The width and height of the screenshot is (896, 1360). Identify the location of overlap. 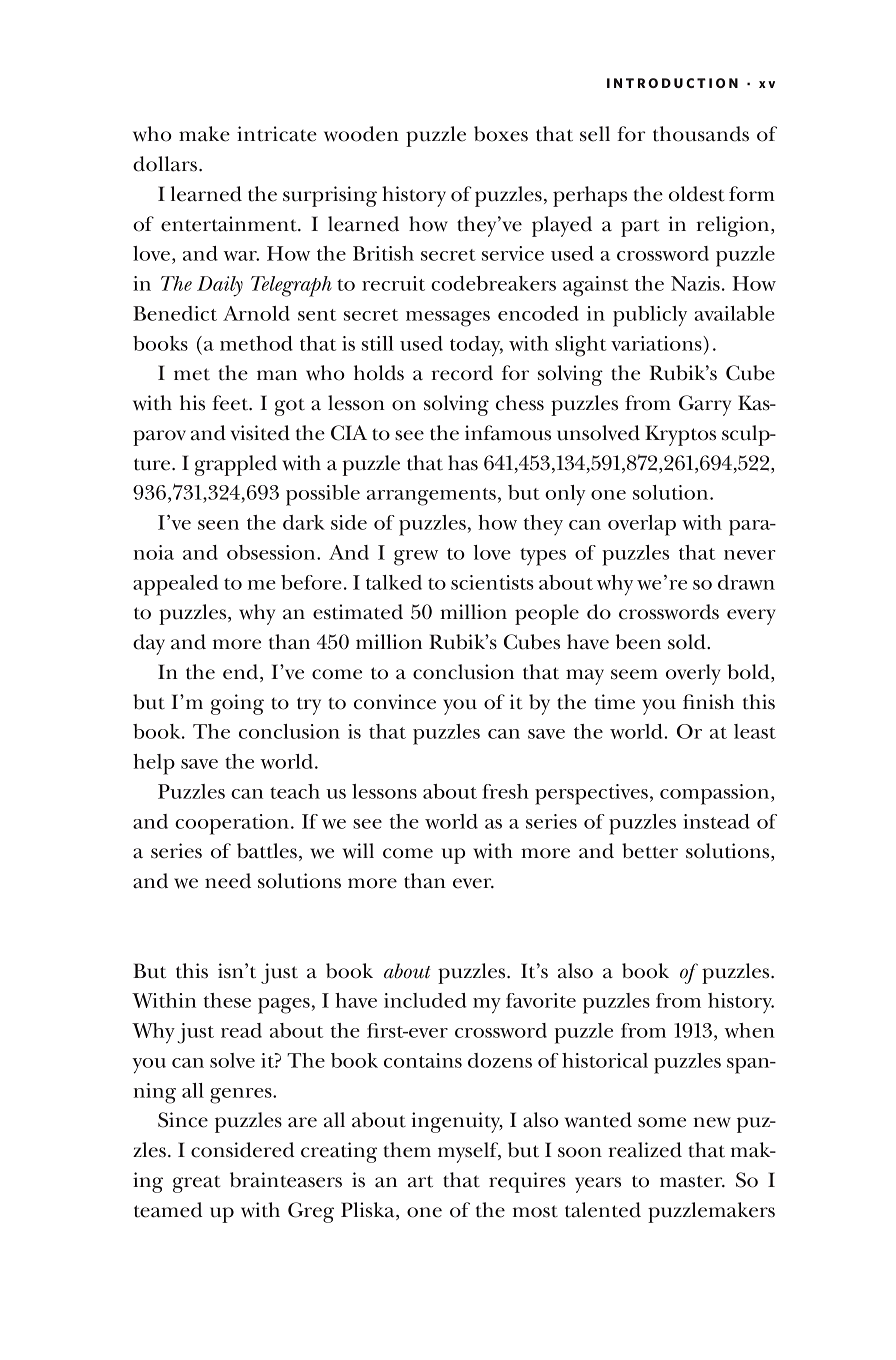
(642, 525).
